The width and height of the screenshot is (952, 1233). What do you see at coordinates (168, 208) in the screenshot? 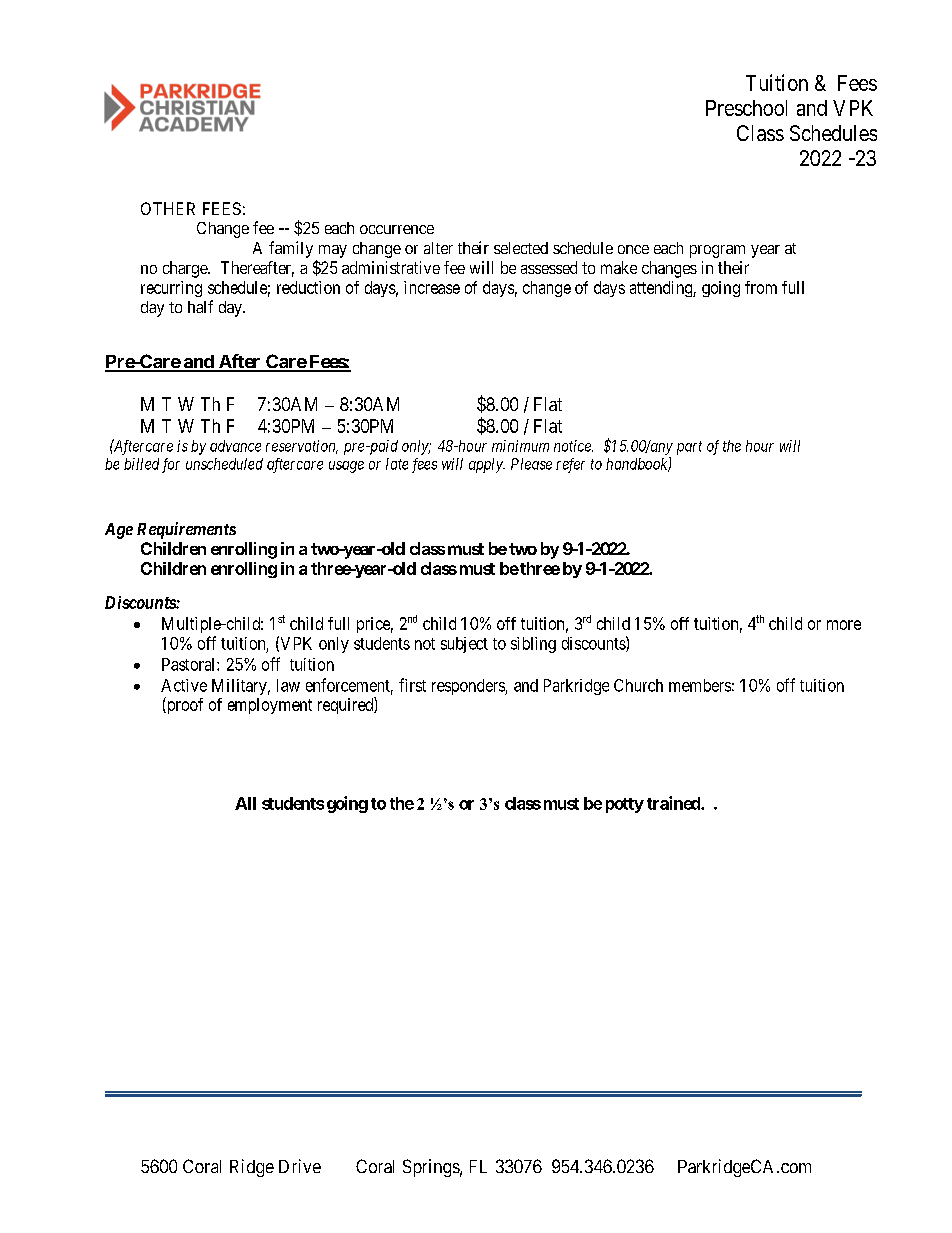
I see `OTHER` at bounding box center [168, 208].
